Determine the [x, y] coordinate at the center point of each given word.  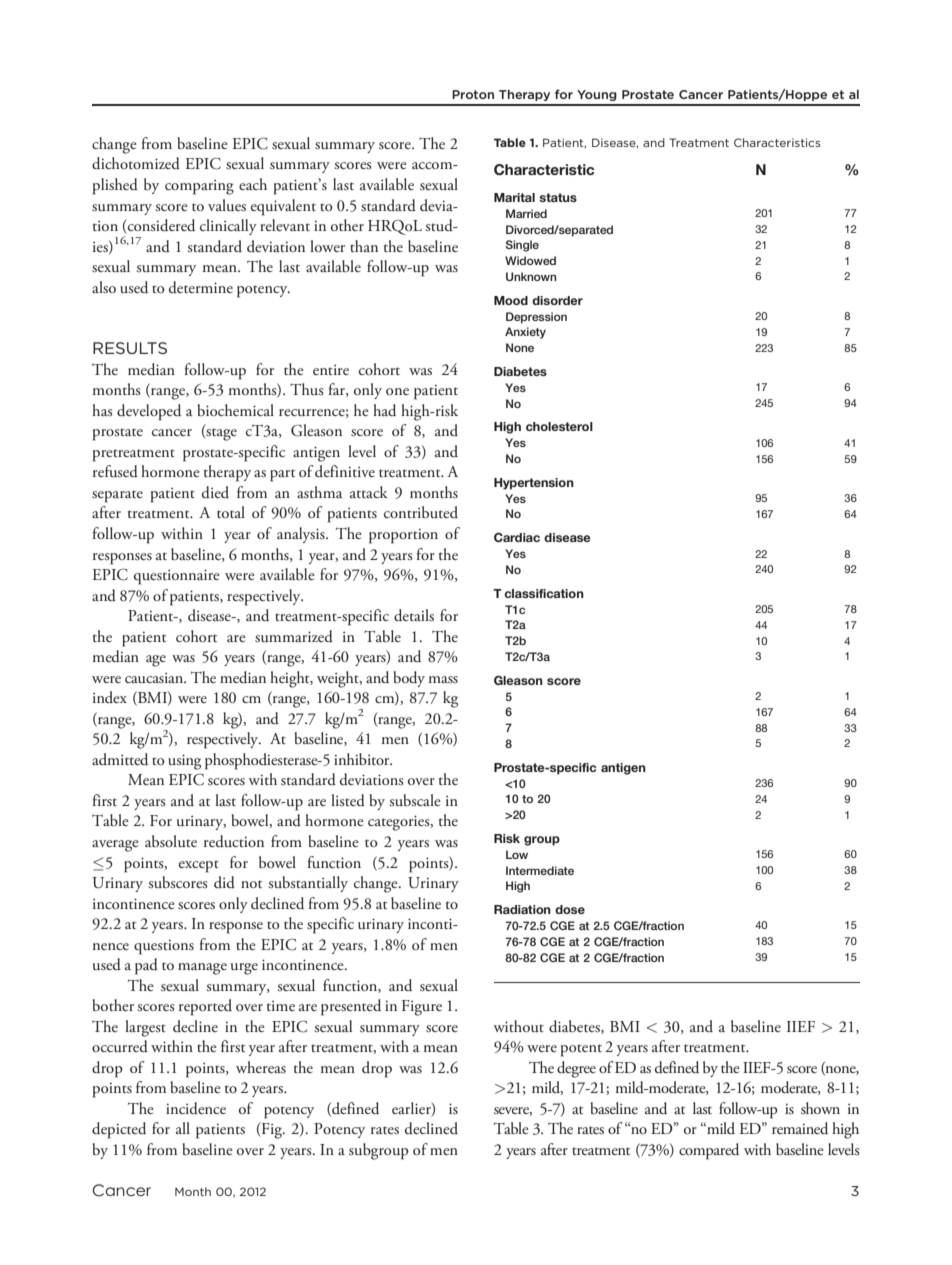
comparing [199, 187]
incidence [196, 1108]
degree [576, 1069]
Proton [473, 94]
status [558, 197]
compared [709, 1151]
